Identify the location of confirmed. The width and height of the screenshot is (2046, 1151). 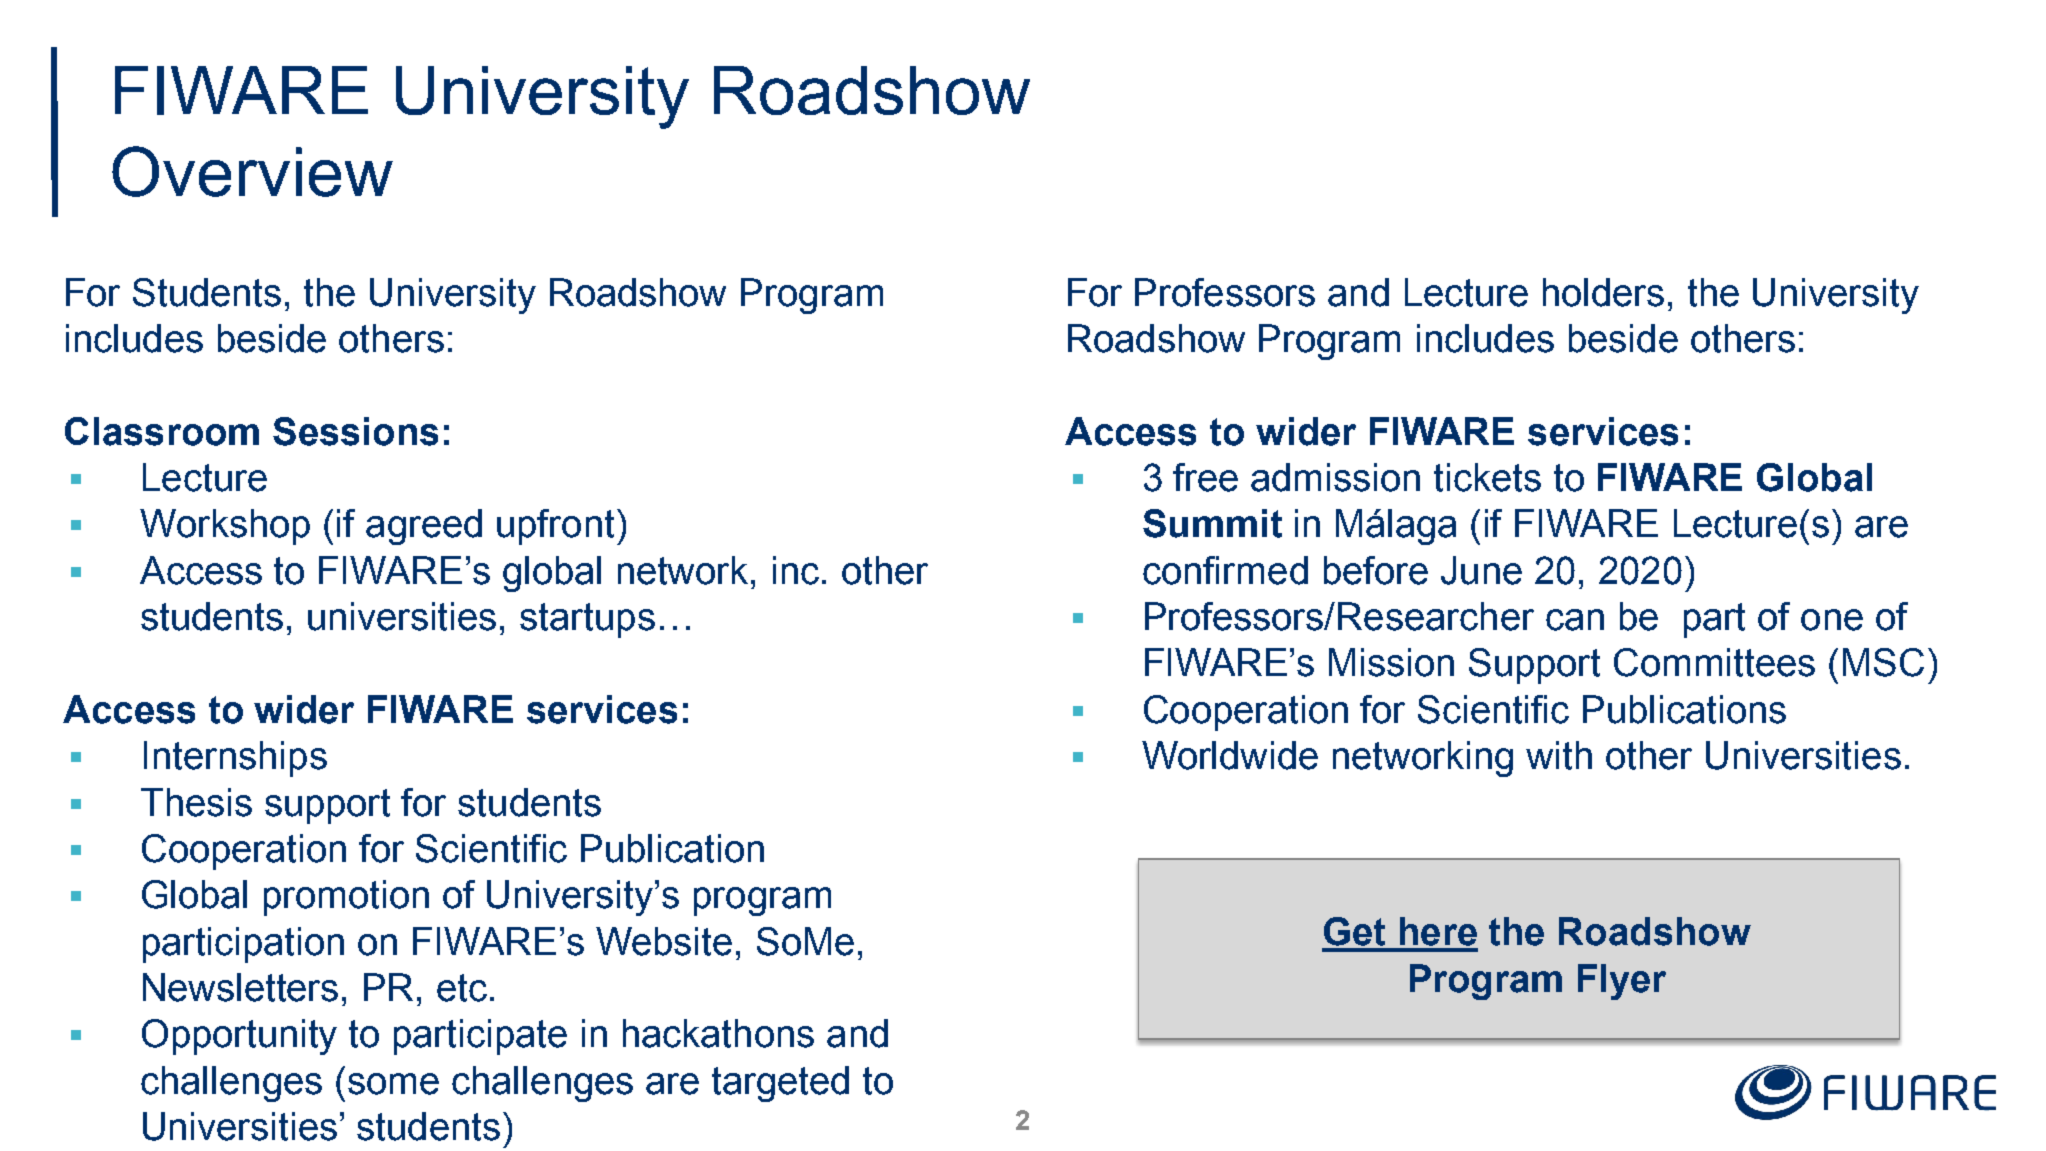
(1225, 570).
